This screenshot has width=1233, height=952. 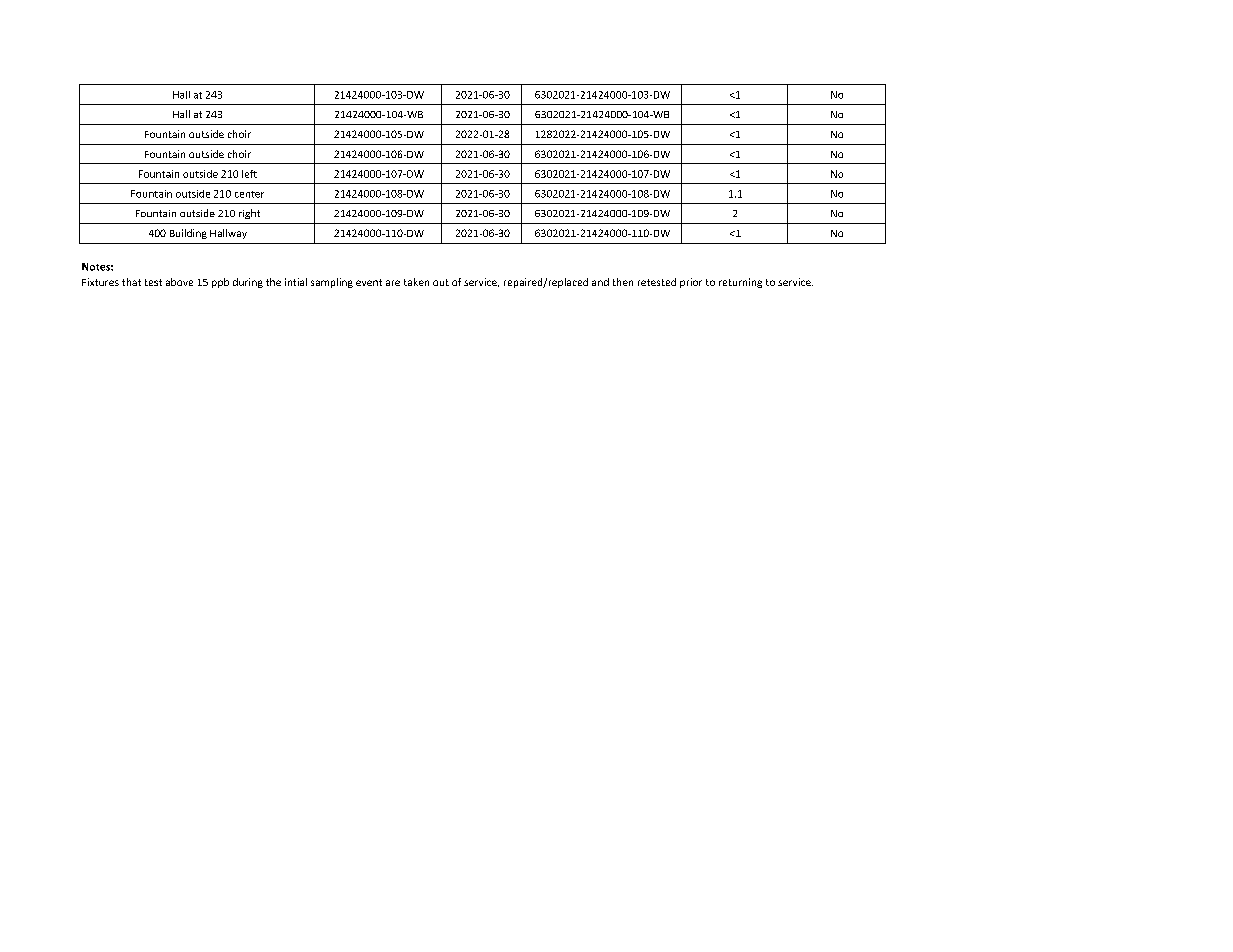 What do you see at coordinates (600, 282) in the screenshot?
I see `and` at bounding box center [600, 282].
